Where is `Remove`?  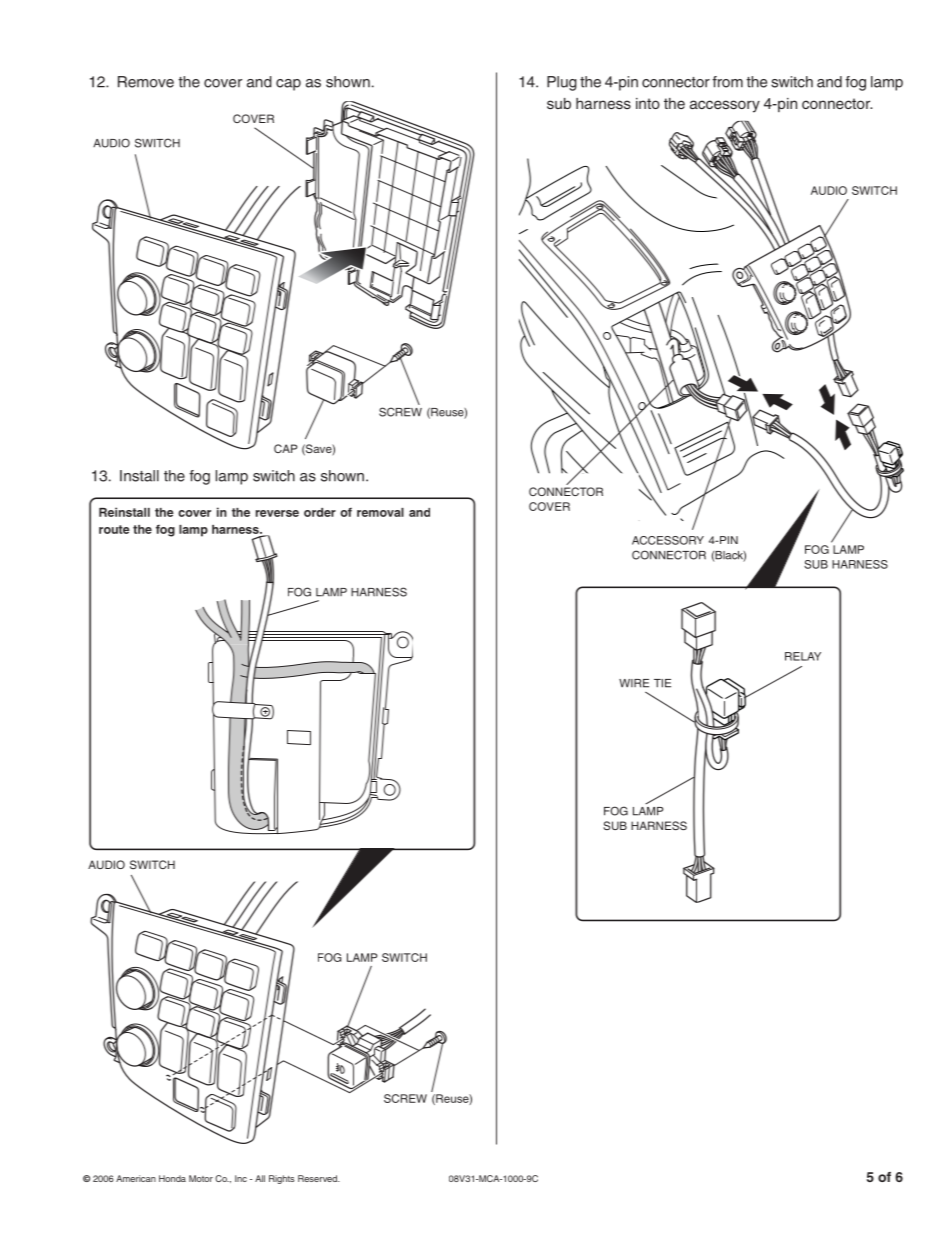 Remove is located at coordinates (146, 82).
